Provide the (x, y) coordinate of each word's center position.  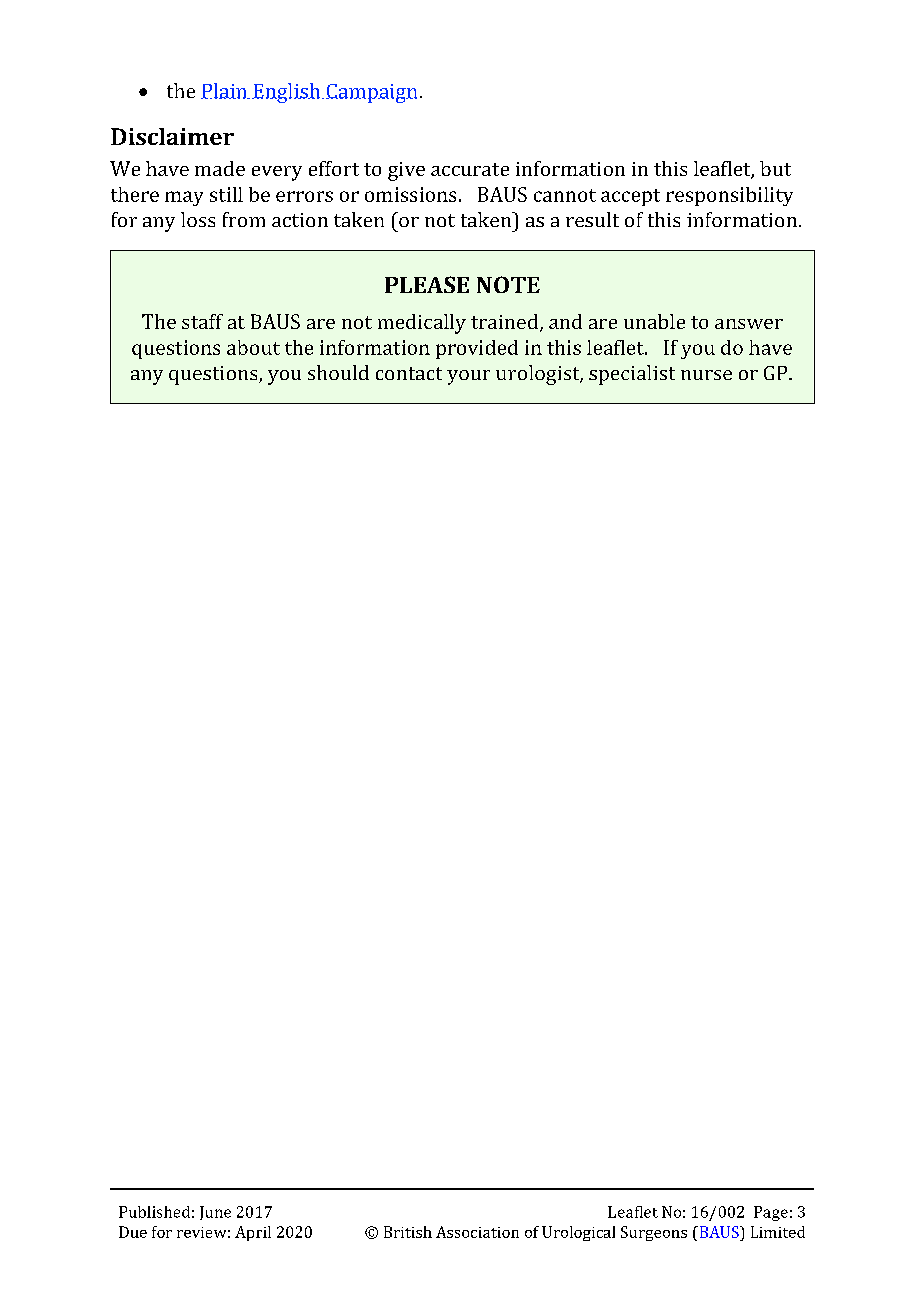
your (468, 377)
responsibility (729, 196)
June (215, 1213)
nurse (706, 375)
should (338, 372)
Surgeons (654, 1233)
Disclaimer (172, 136)
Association (477, 1232)
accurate (470, 169)
